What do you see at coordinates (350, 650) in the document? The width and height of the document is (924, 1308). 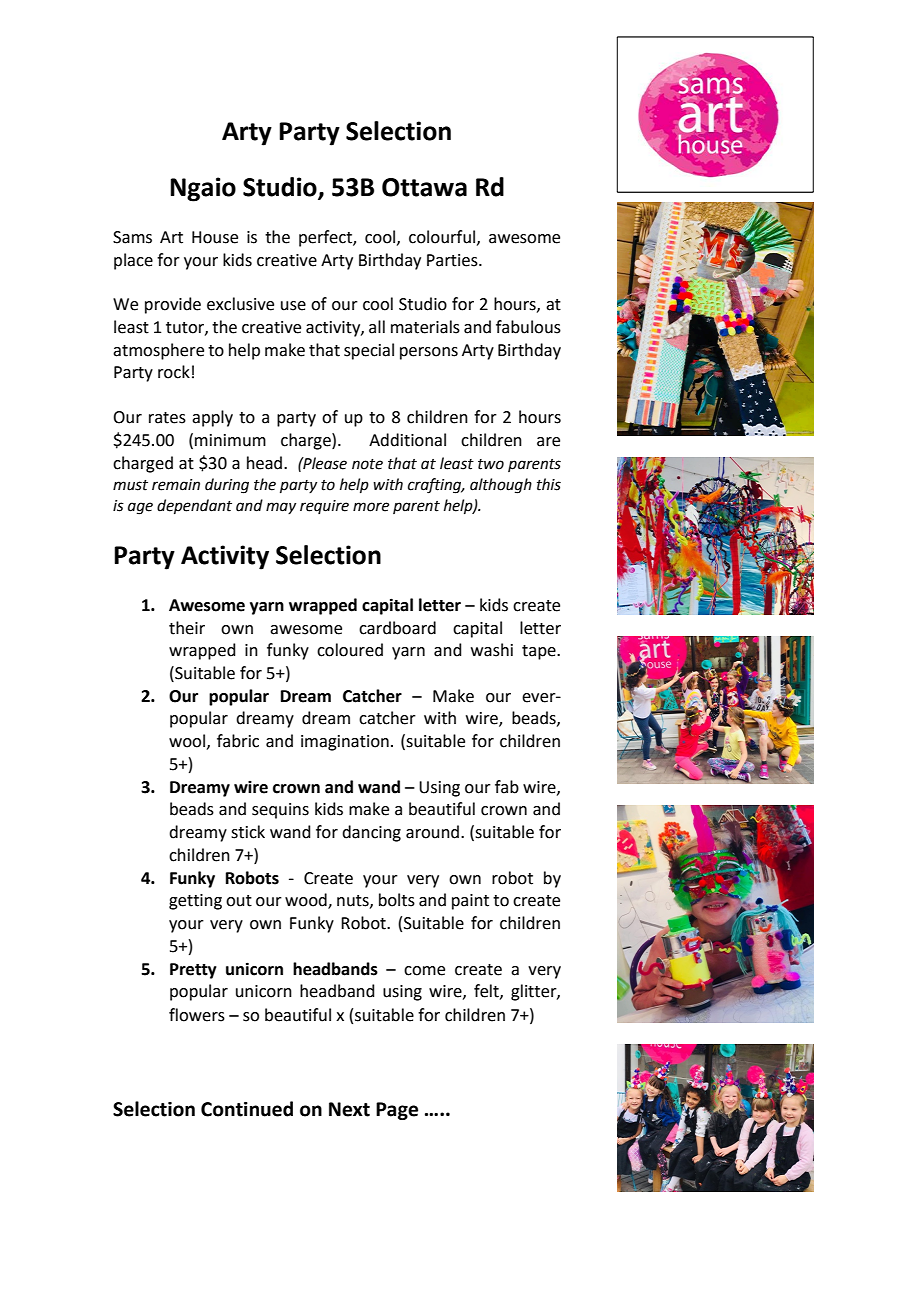 I see `coloured` at bounding box center [350, 650].
